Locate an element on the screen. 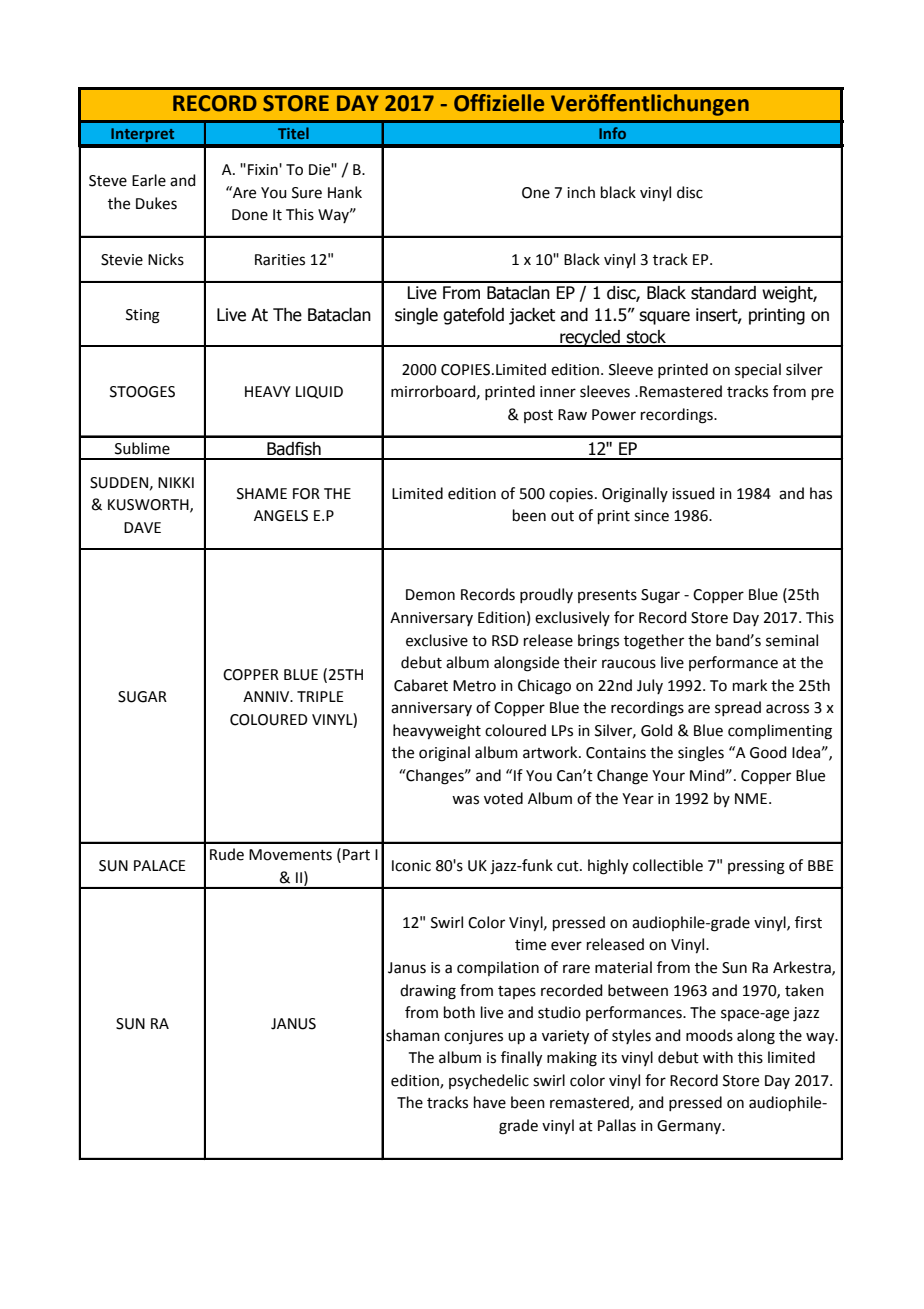 The height and width of the screenshot is (1309, 924). Earle is located at coordinates (149, 180).
